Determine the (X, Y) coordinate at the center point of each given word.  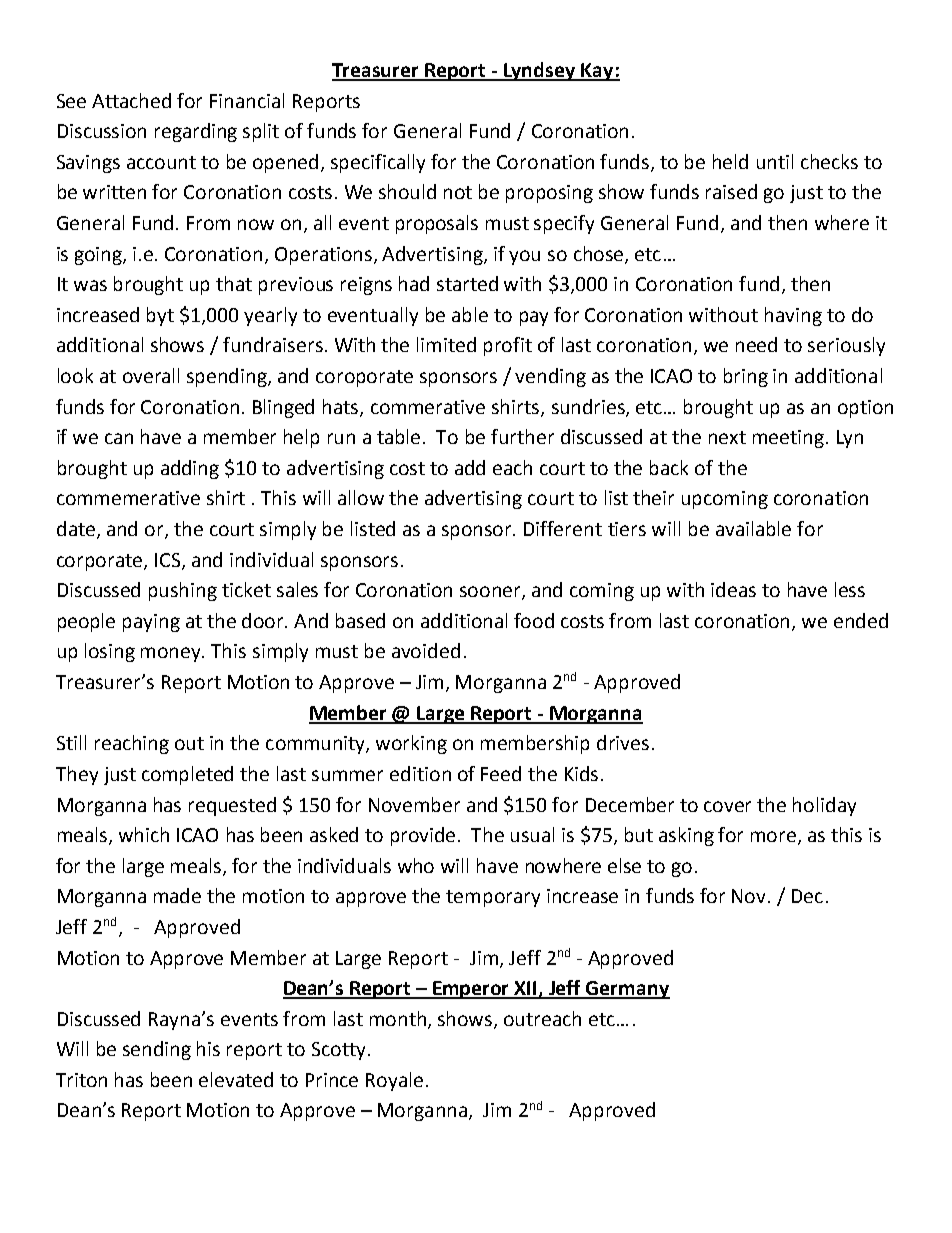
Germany (627, 990)
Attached (131, 100)
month (398, 1018)
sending (157, 1050)
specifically (378, 163)
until (775, 161)
